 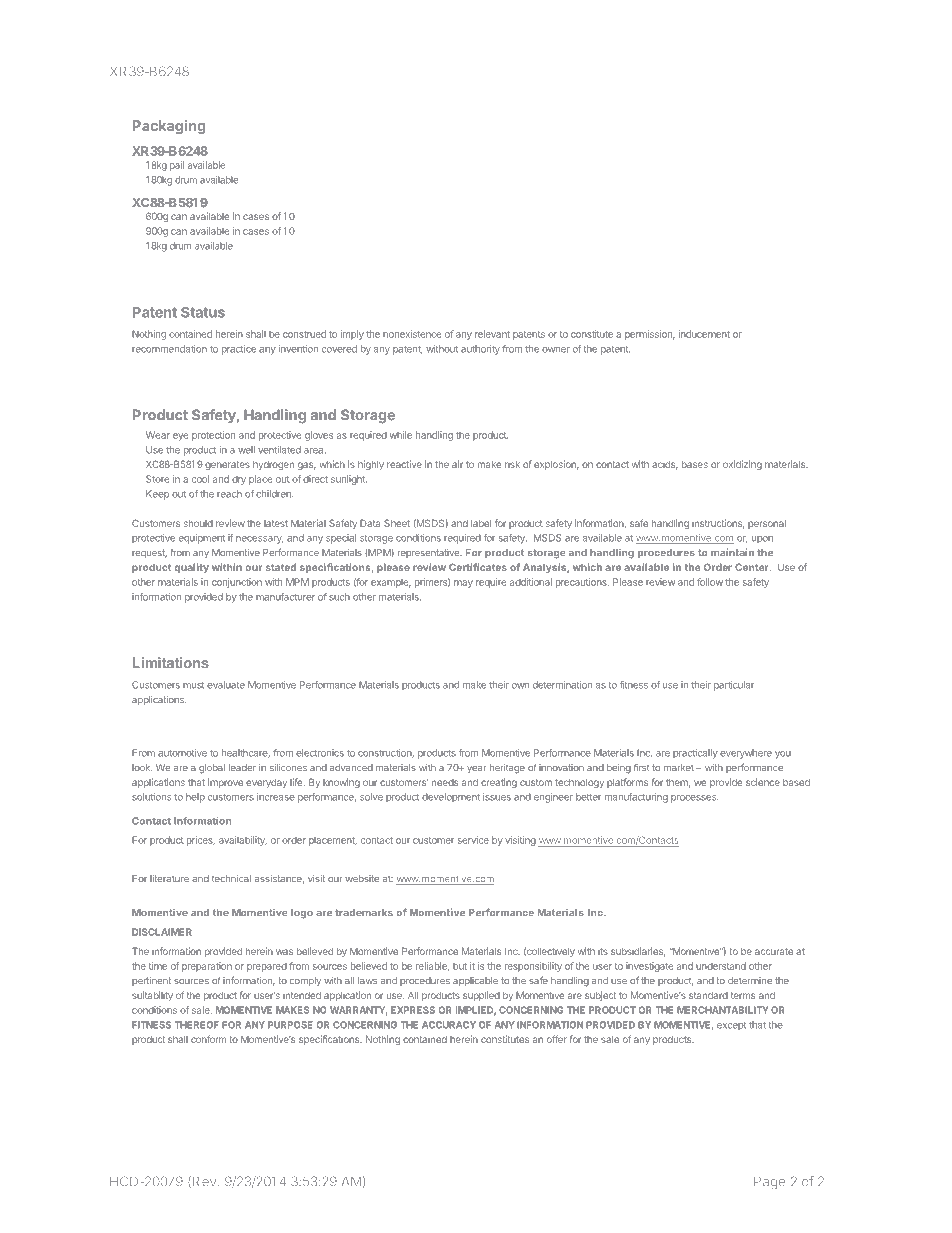 I want to click on pail, so click(x=177, y=166).
